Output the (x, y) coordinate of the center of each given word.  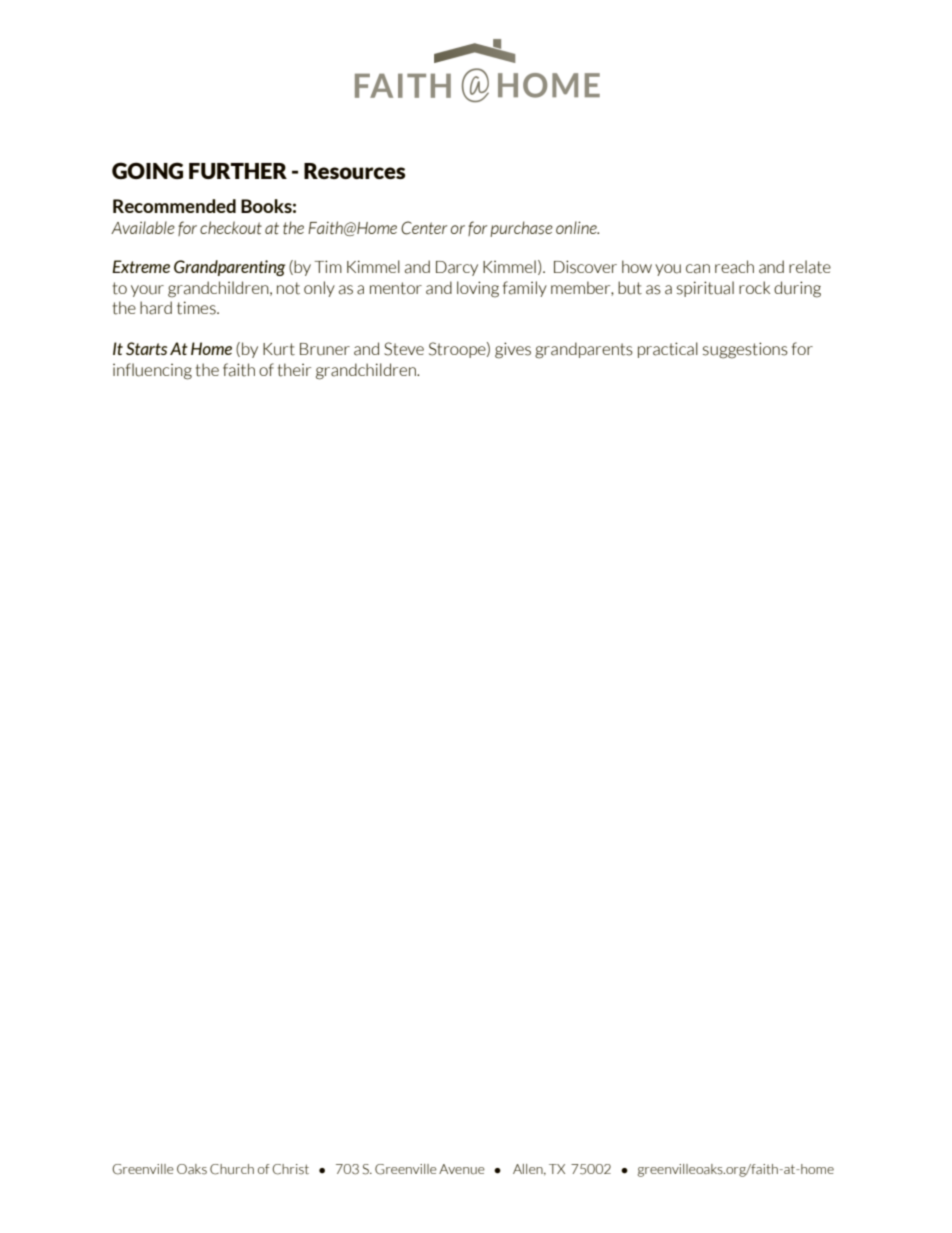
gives (513, 350)
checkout (231, 227)
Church (232, 1169)
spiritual (705, 289)
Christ (290, 1169)
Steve (404, 349)
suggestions (745, 350)
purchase (521, 229)
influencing (152, 371)
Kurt (279, 349)
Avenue (462, 1169)
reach (734, 267)
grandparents (584, 350)
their (294, 370)
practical (668, 350)
